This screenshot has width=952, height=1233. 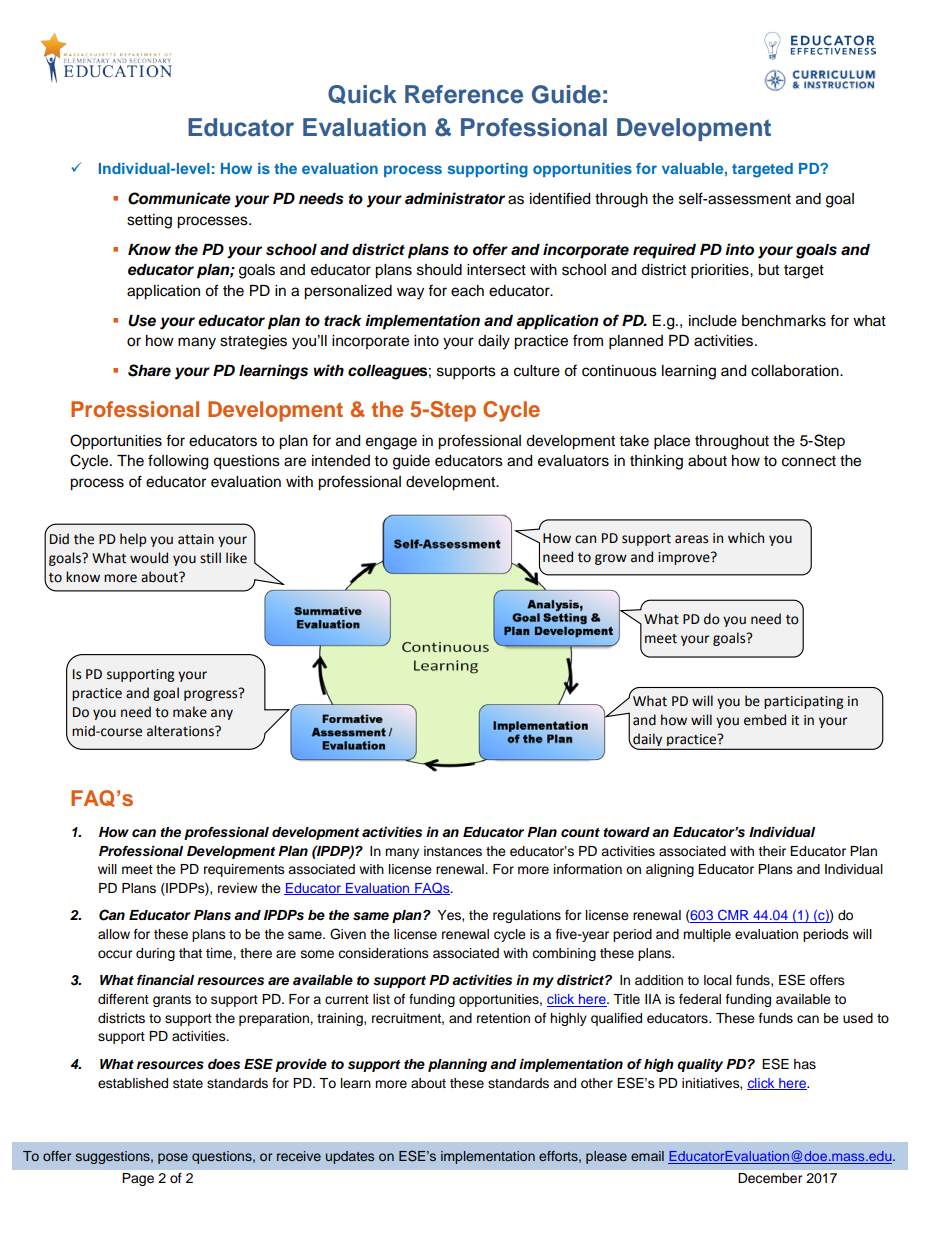 I want to click on required, so click(x=664, y=251).
